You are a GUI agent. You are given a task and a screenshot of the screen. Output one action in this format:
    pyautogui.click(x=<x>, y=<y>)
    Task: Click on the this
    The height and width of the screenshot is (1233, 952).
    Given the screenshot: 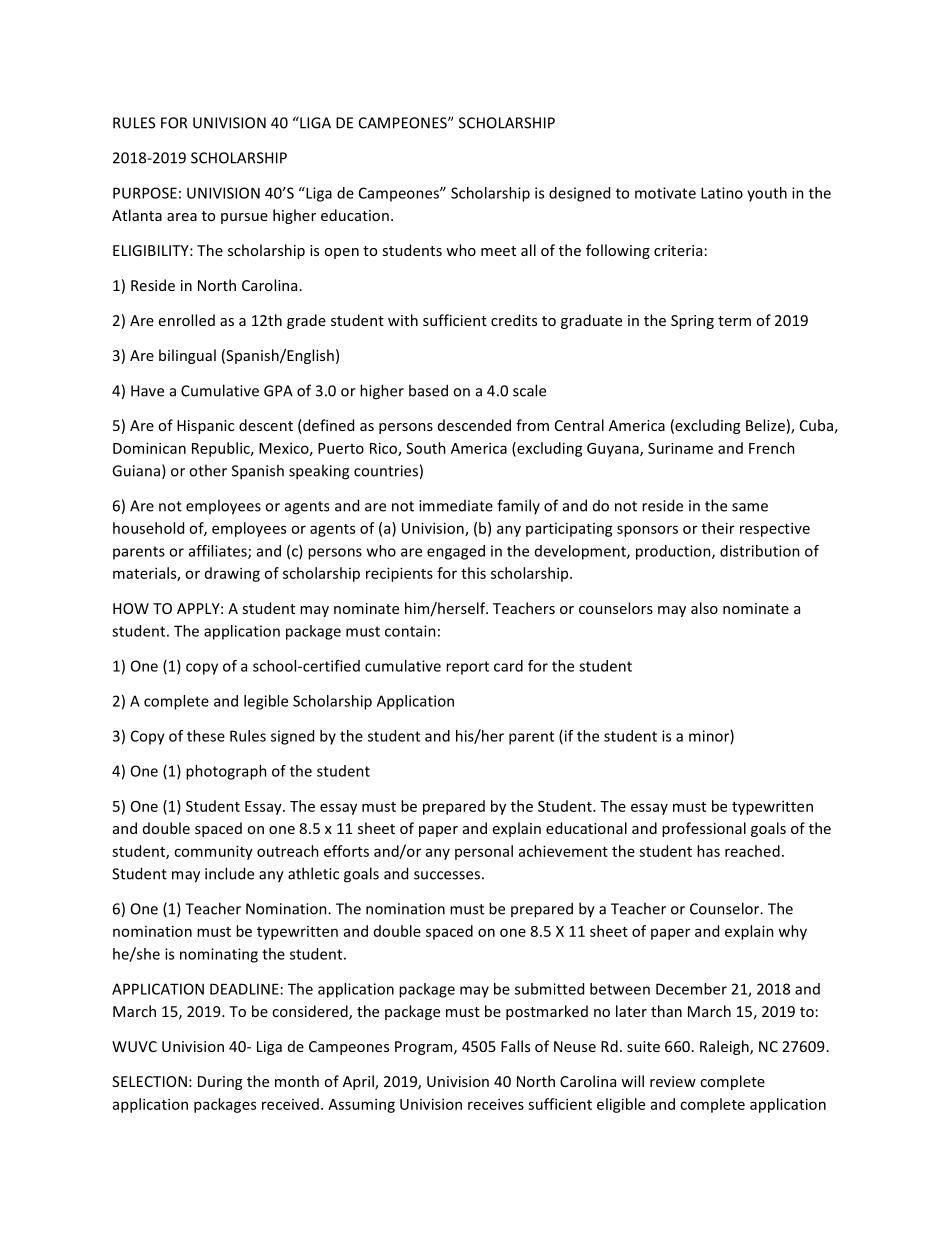 What is the action you would take?
    pyautogui.click(x=473, y=573)
